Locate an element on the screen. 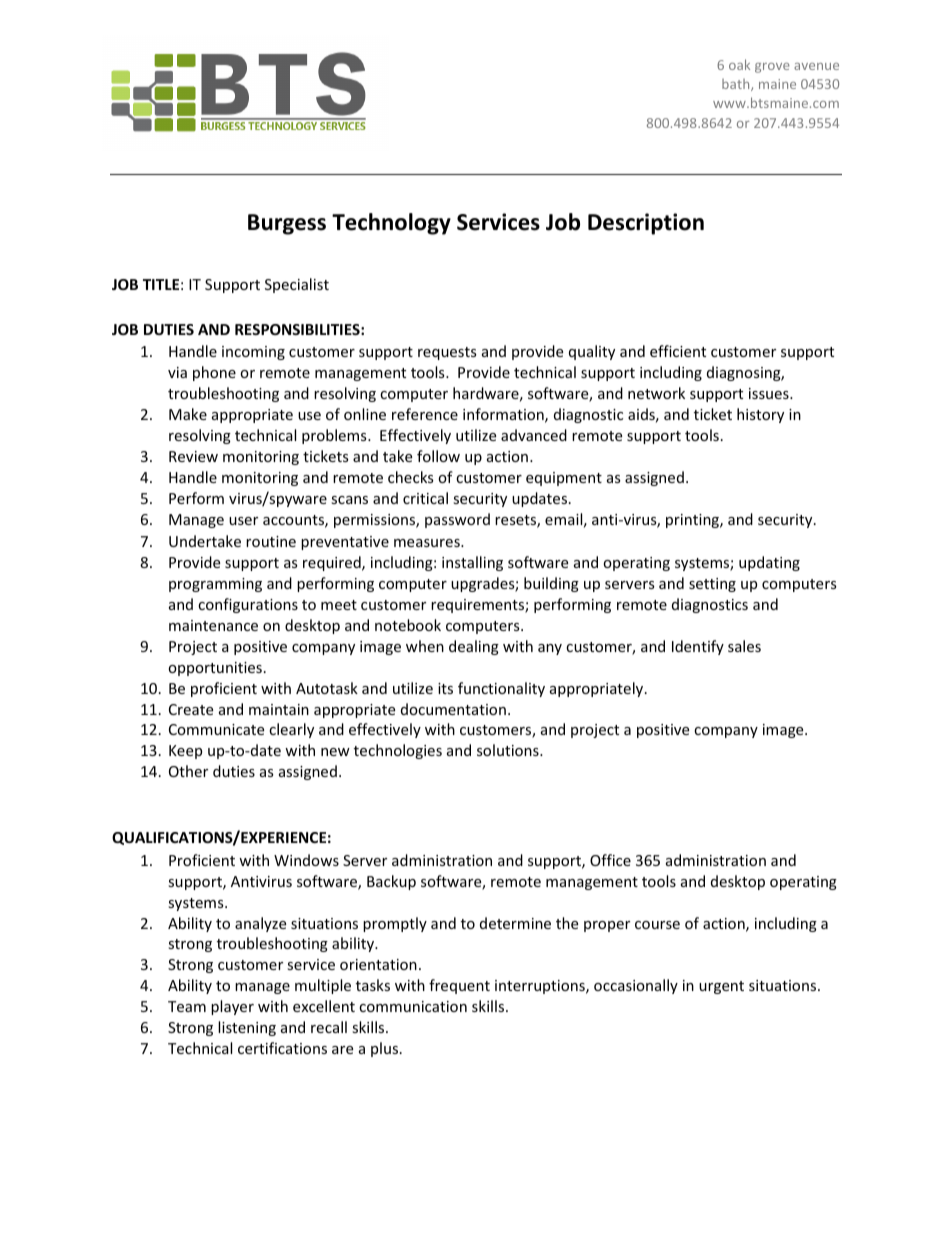 This screenshot has height=1233, width=952. urgent is located at coordinates (721, 987).
